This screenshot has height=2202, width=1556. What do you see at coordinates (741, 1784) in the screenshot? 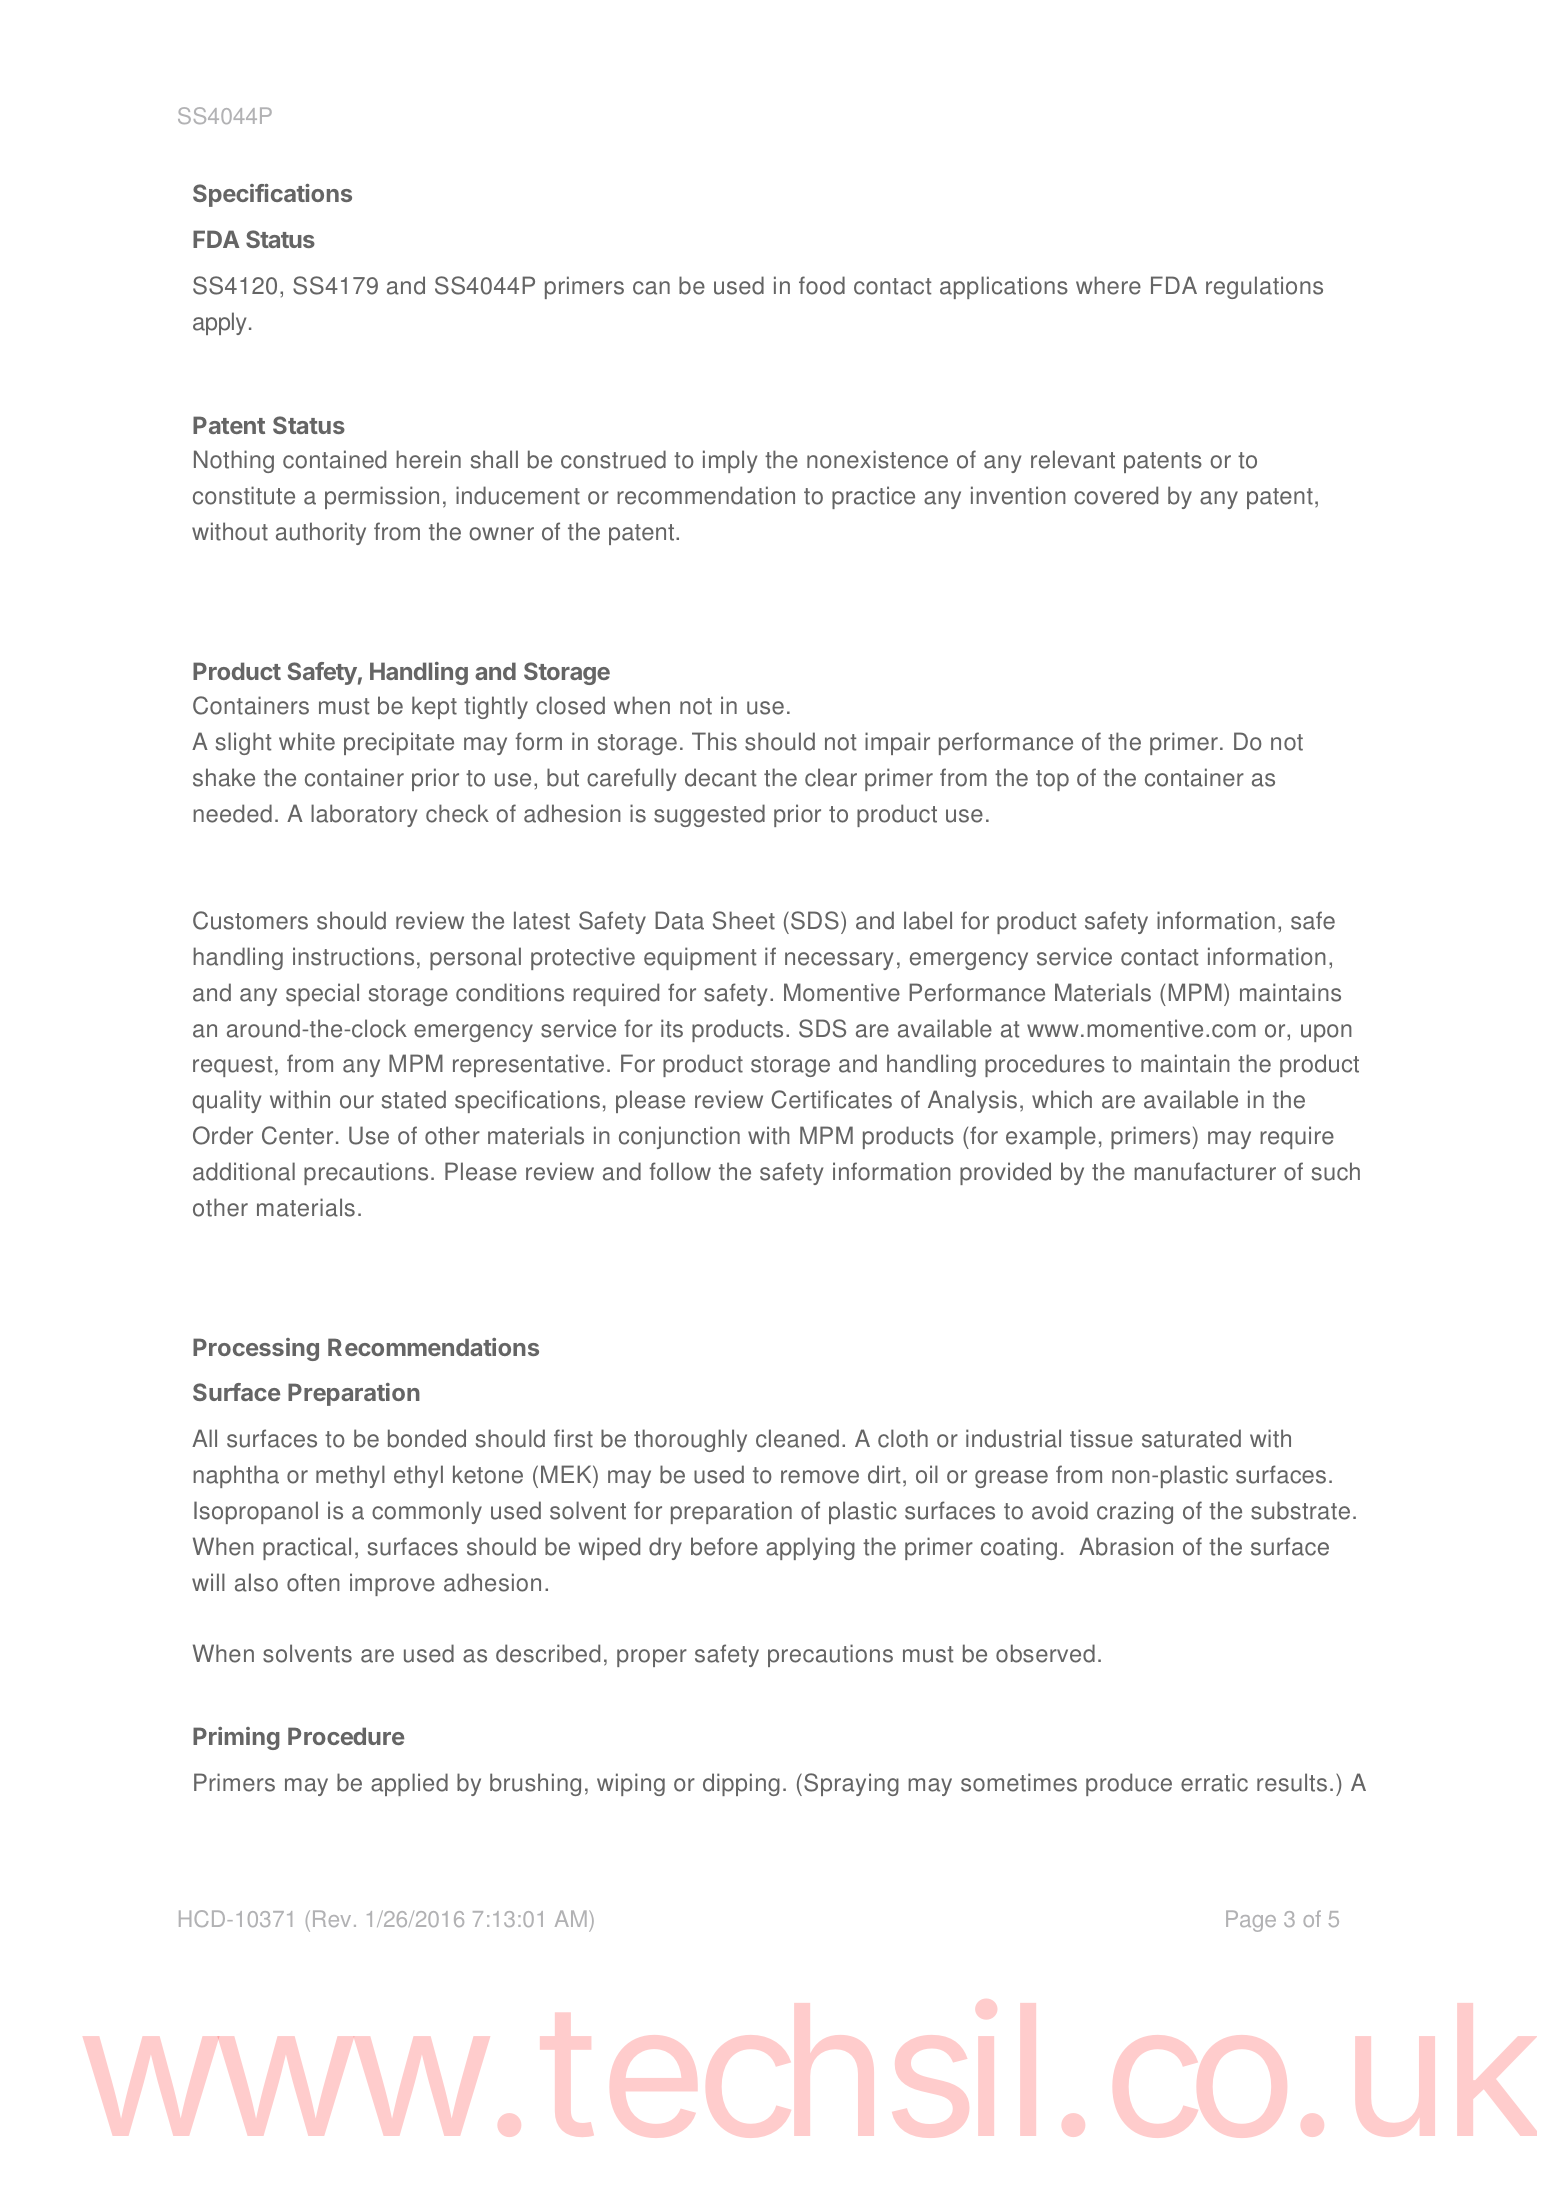
I see `dipping` at bounding box center [741, 1784].
